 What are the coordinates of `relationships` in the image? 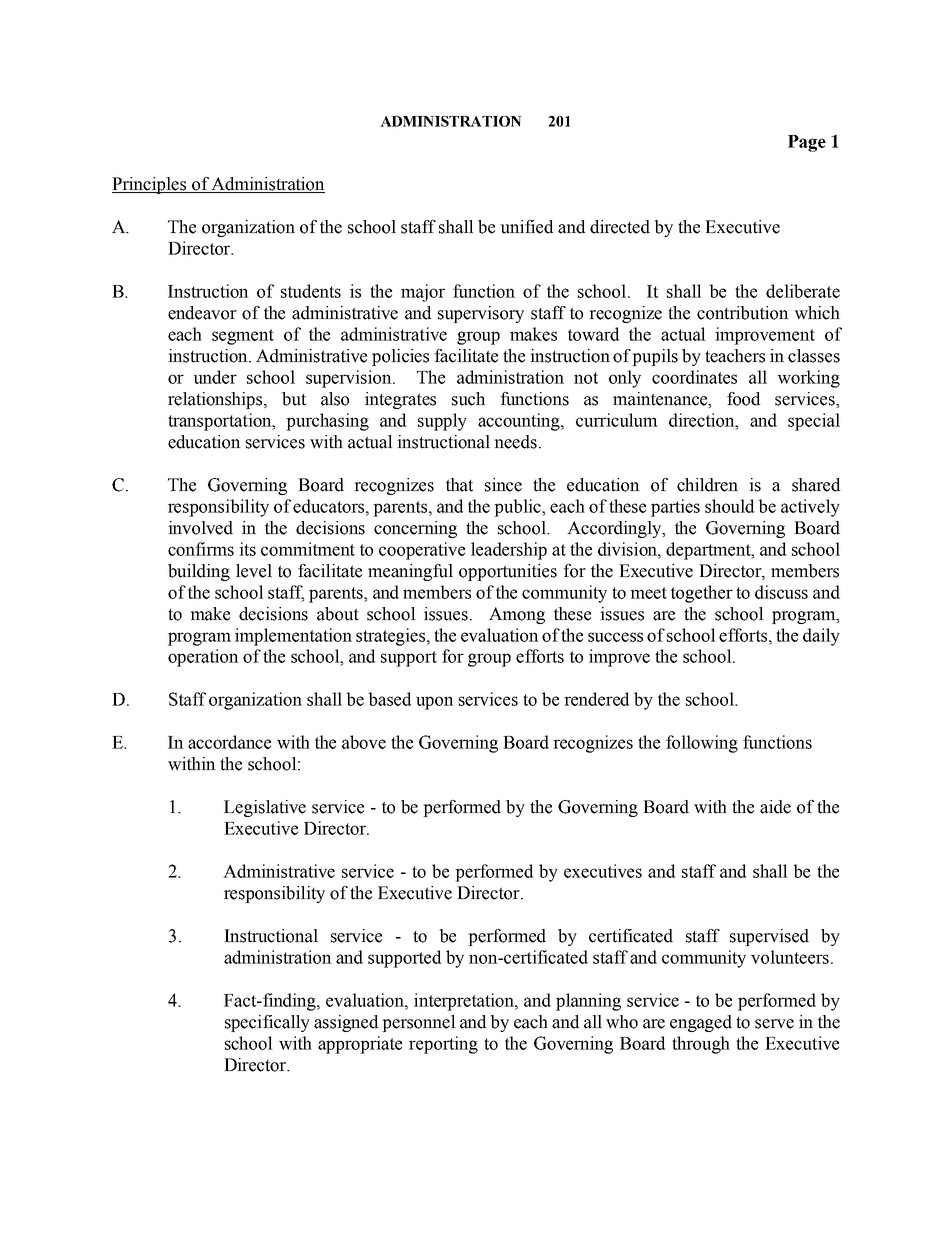 It's located at (216, 400).
